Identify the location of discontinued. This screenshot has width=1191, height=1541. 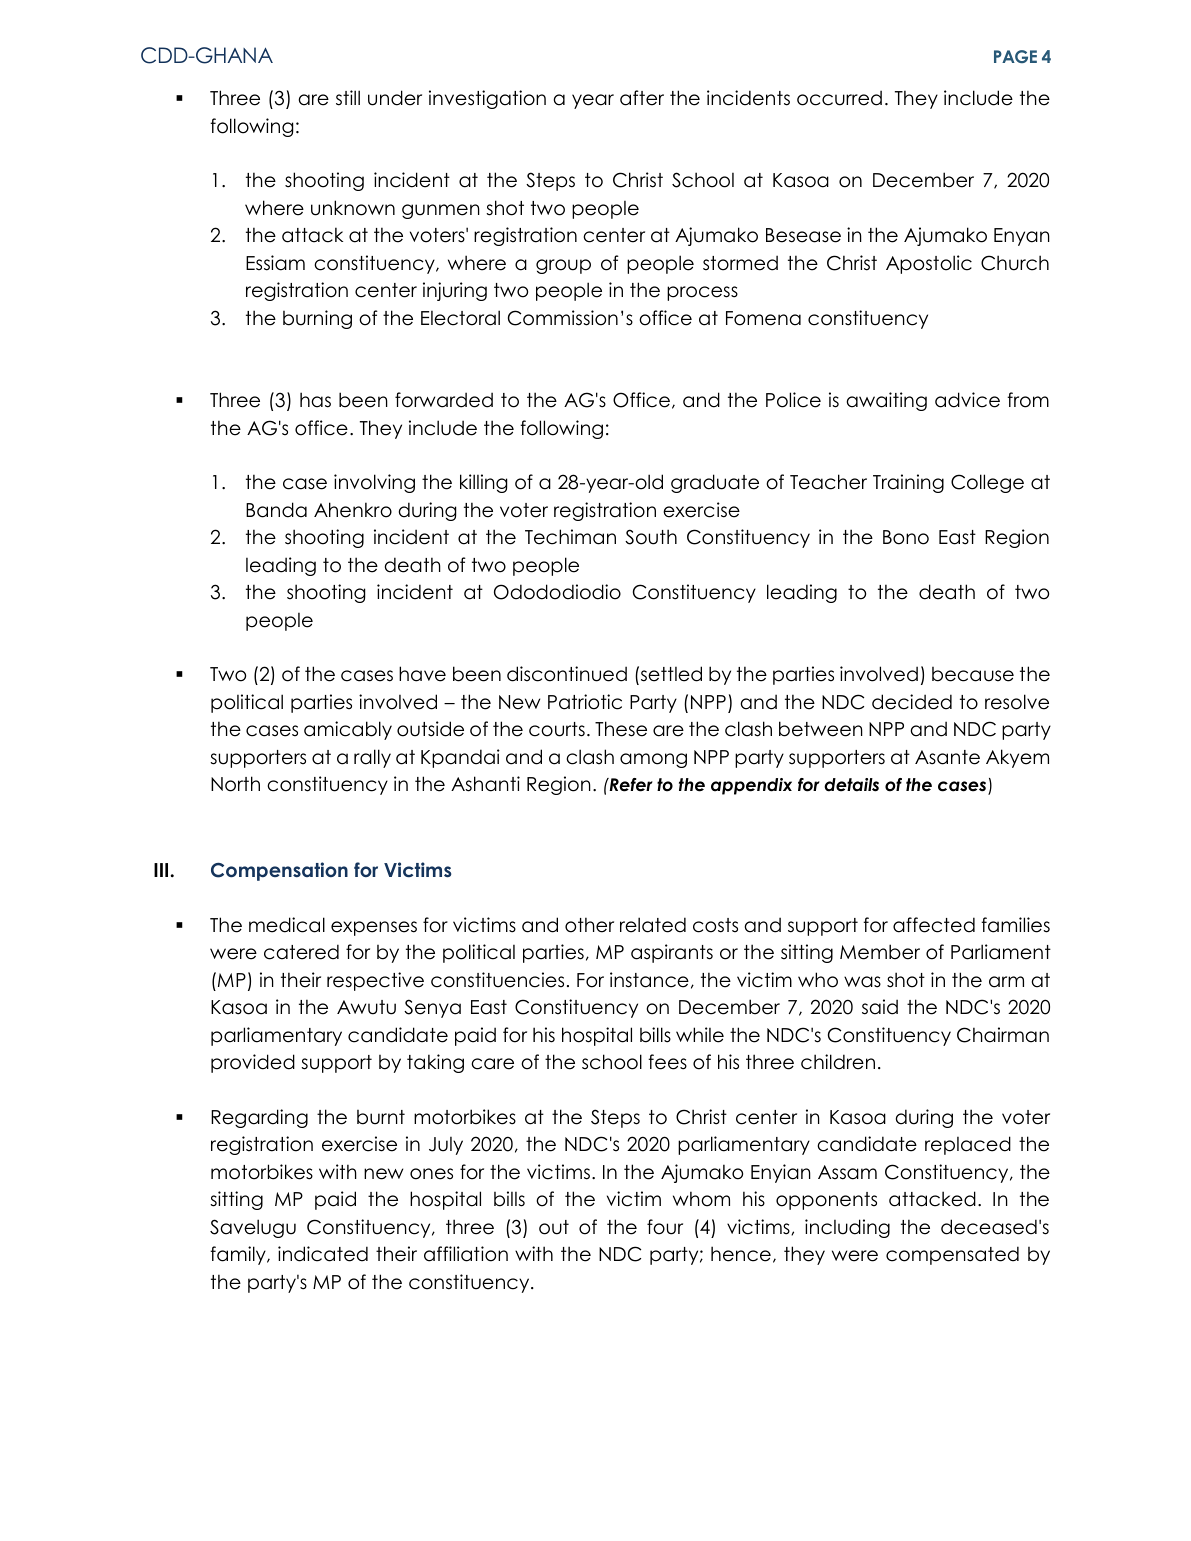
(567, 674).
